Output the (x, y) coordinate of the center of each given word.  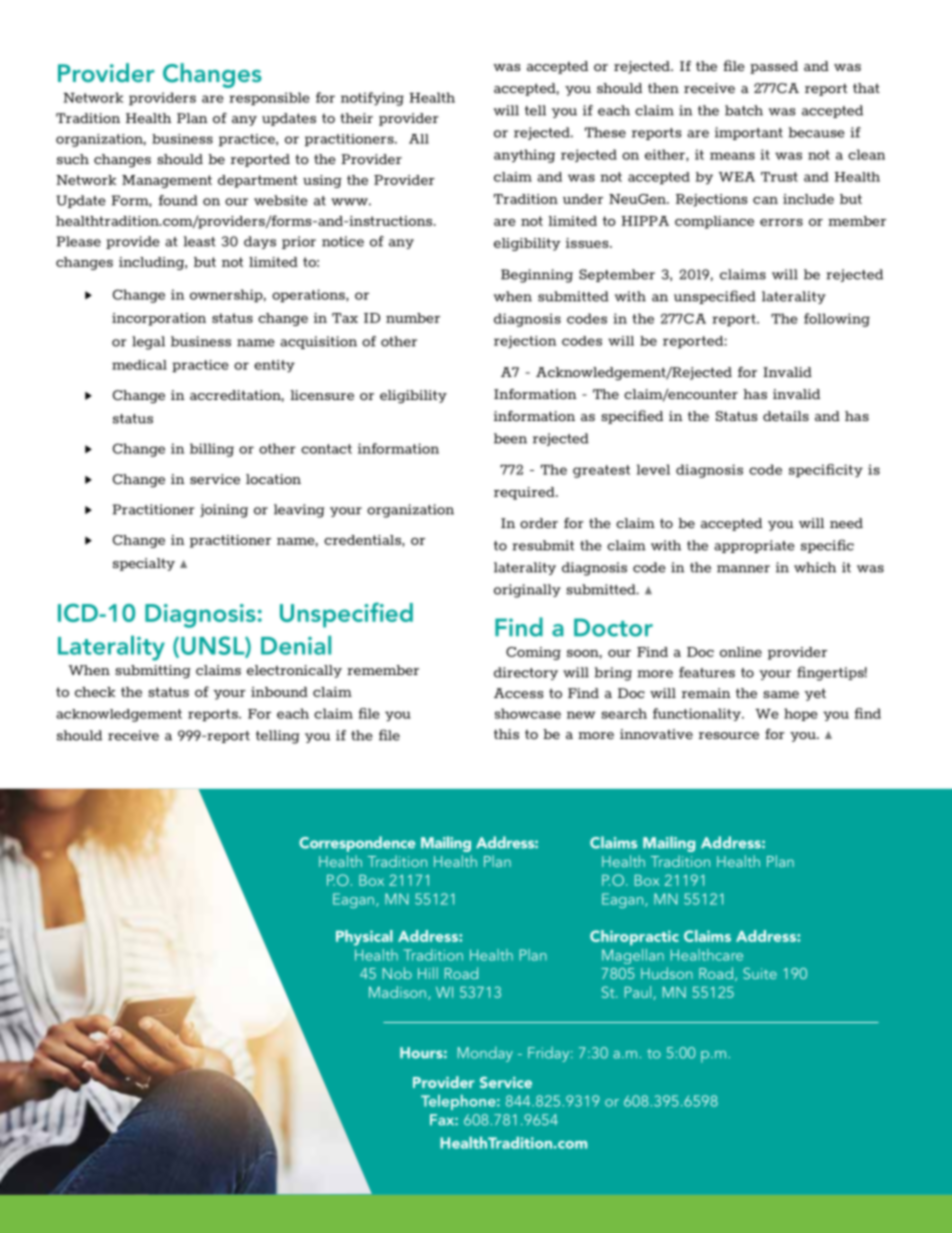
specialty (144, 564)
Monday (485, 1054)
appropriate (754, 546)
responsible (269, 98)
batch (744, 110)
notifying (372, 99)
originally (527, 591)
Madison (397, 992)
